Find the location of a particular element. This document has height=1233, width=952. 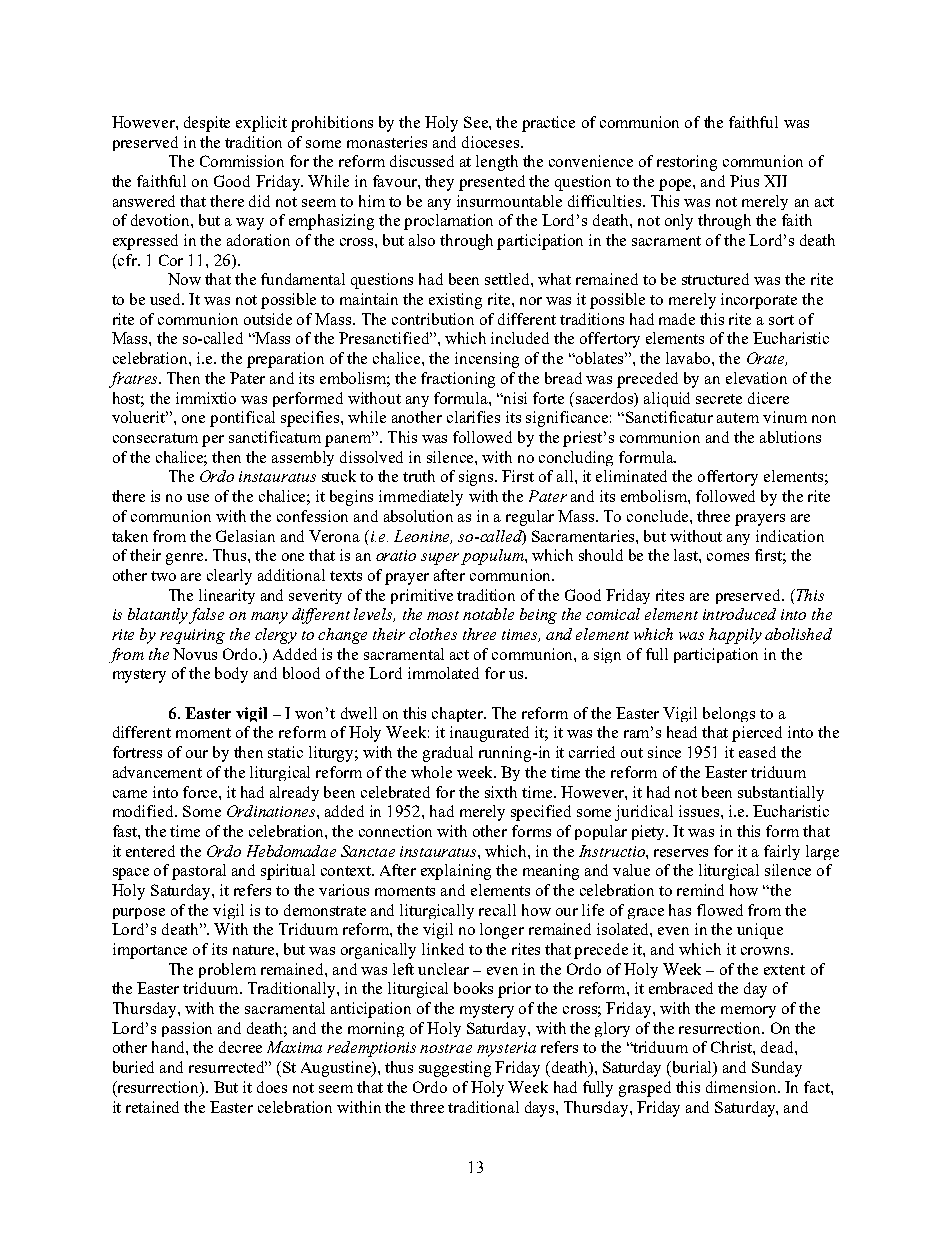

resurrected is located at coordinates (228, 1067).
